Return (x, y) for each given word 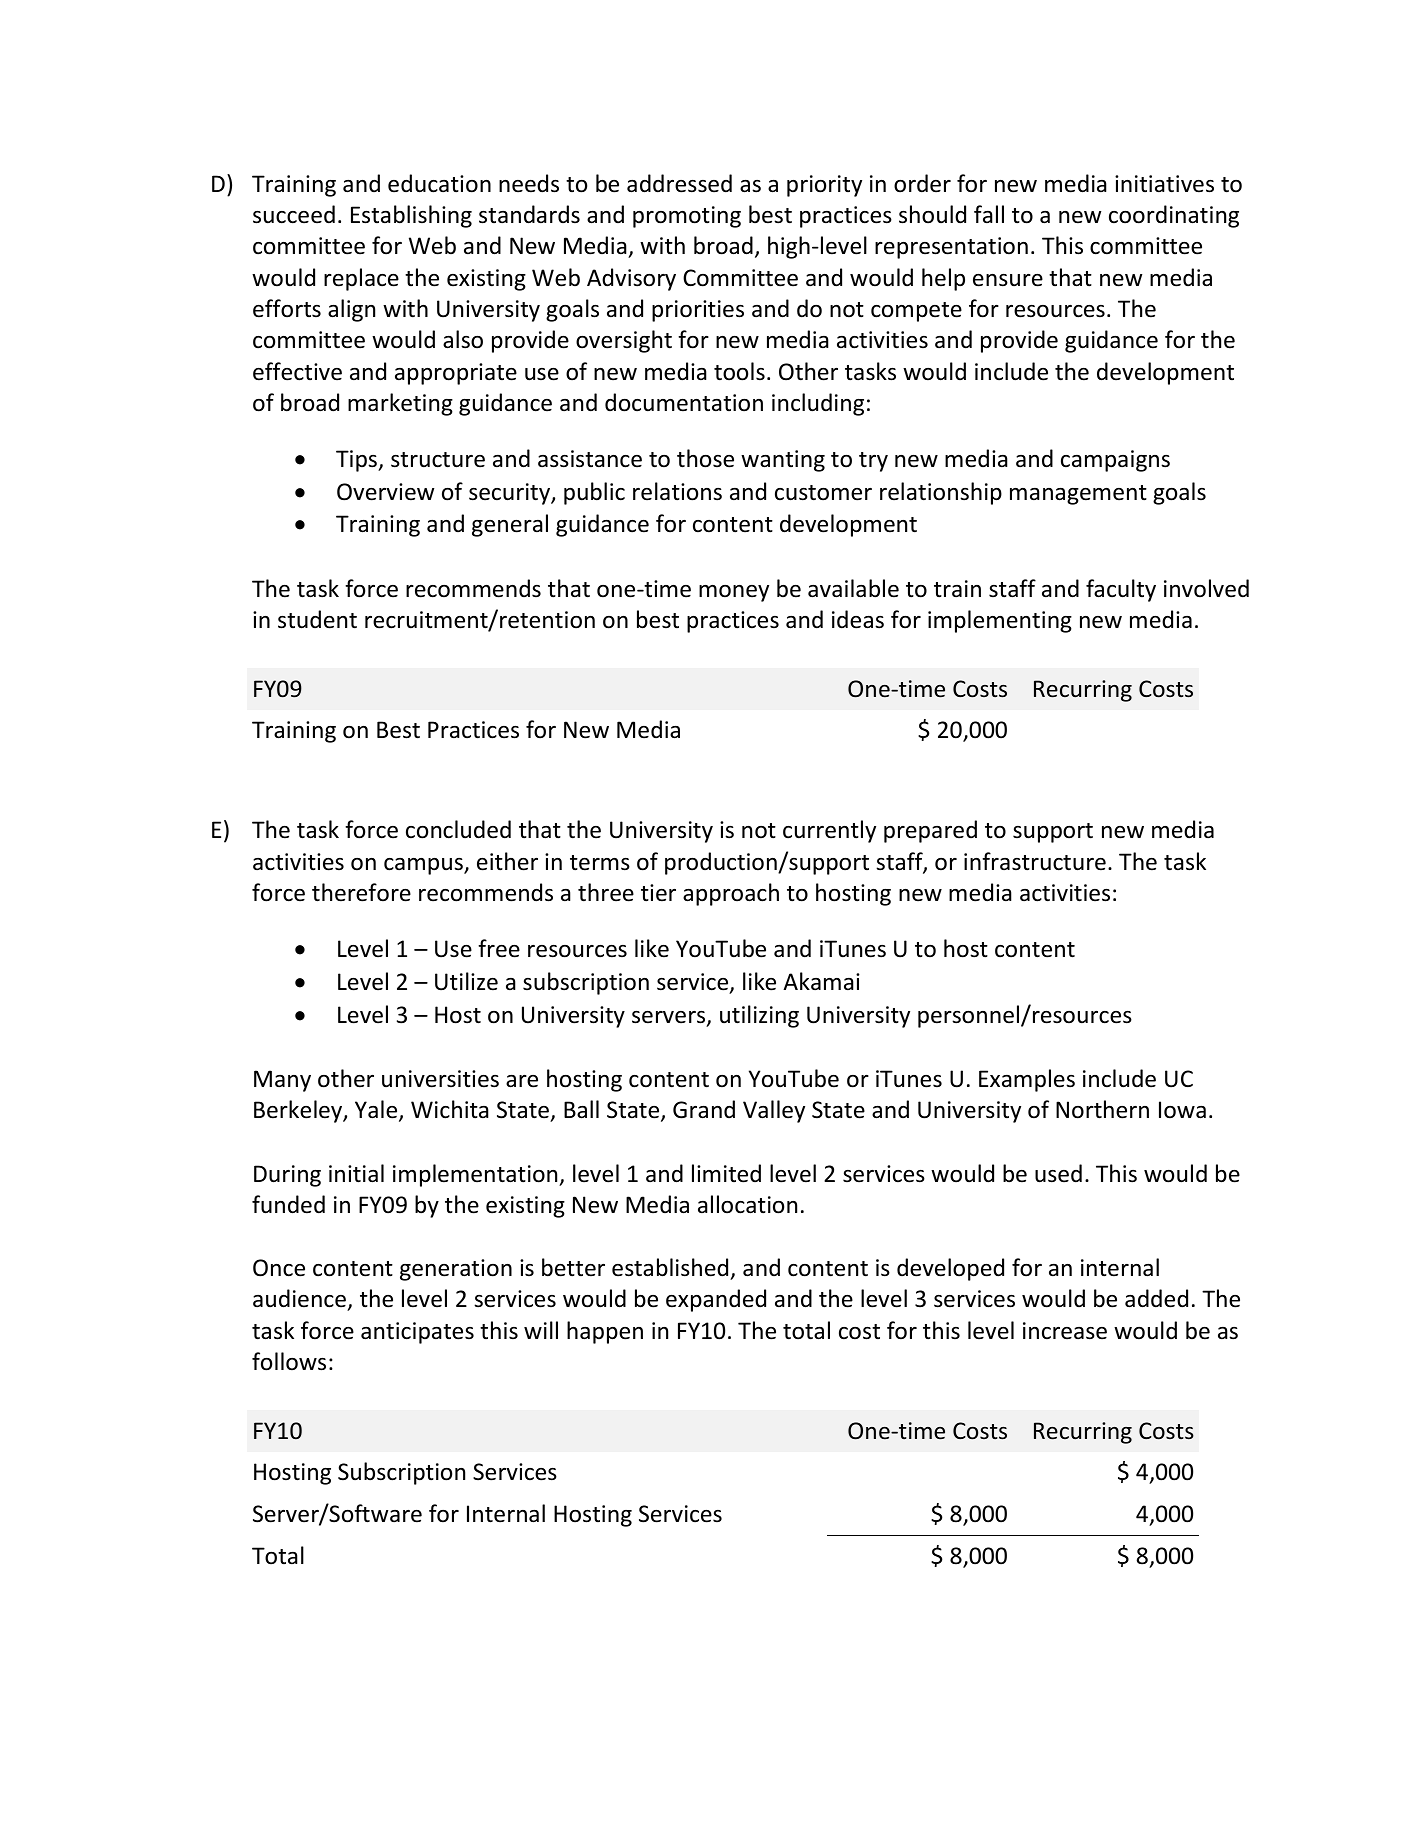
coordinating (1174, 216)
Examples (1027, 1080)
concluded (458, 829)
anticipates (417, 1333)
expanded (716, 1300)
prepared (930, 831)
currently (829, 831)
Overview (385, 492)
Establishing (411, 216)
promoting (687, 217)
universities (440, 1079)
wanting (783, 461)
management (1078, 495)
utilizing (759, 1016)
